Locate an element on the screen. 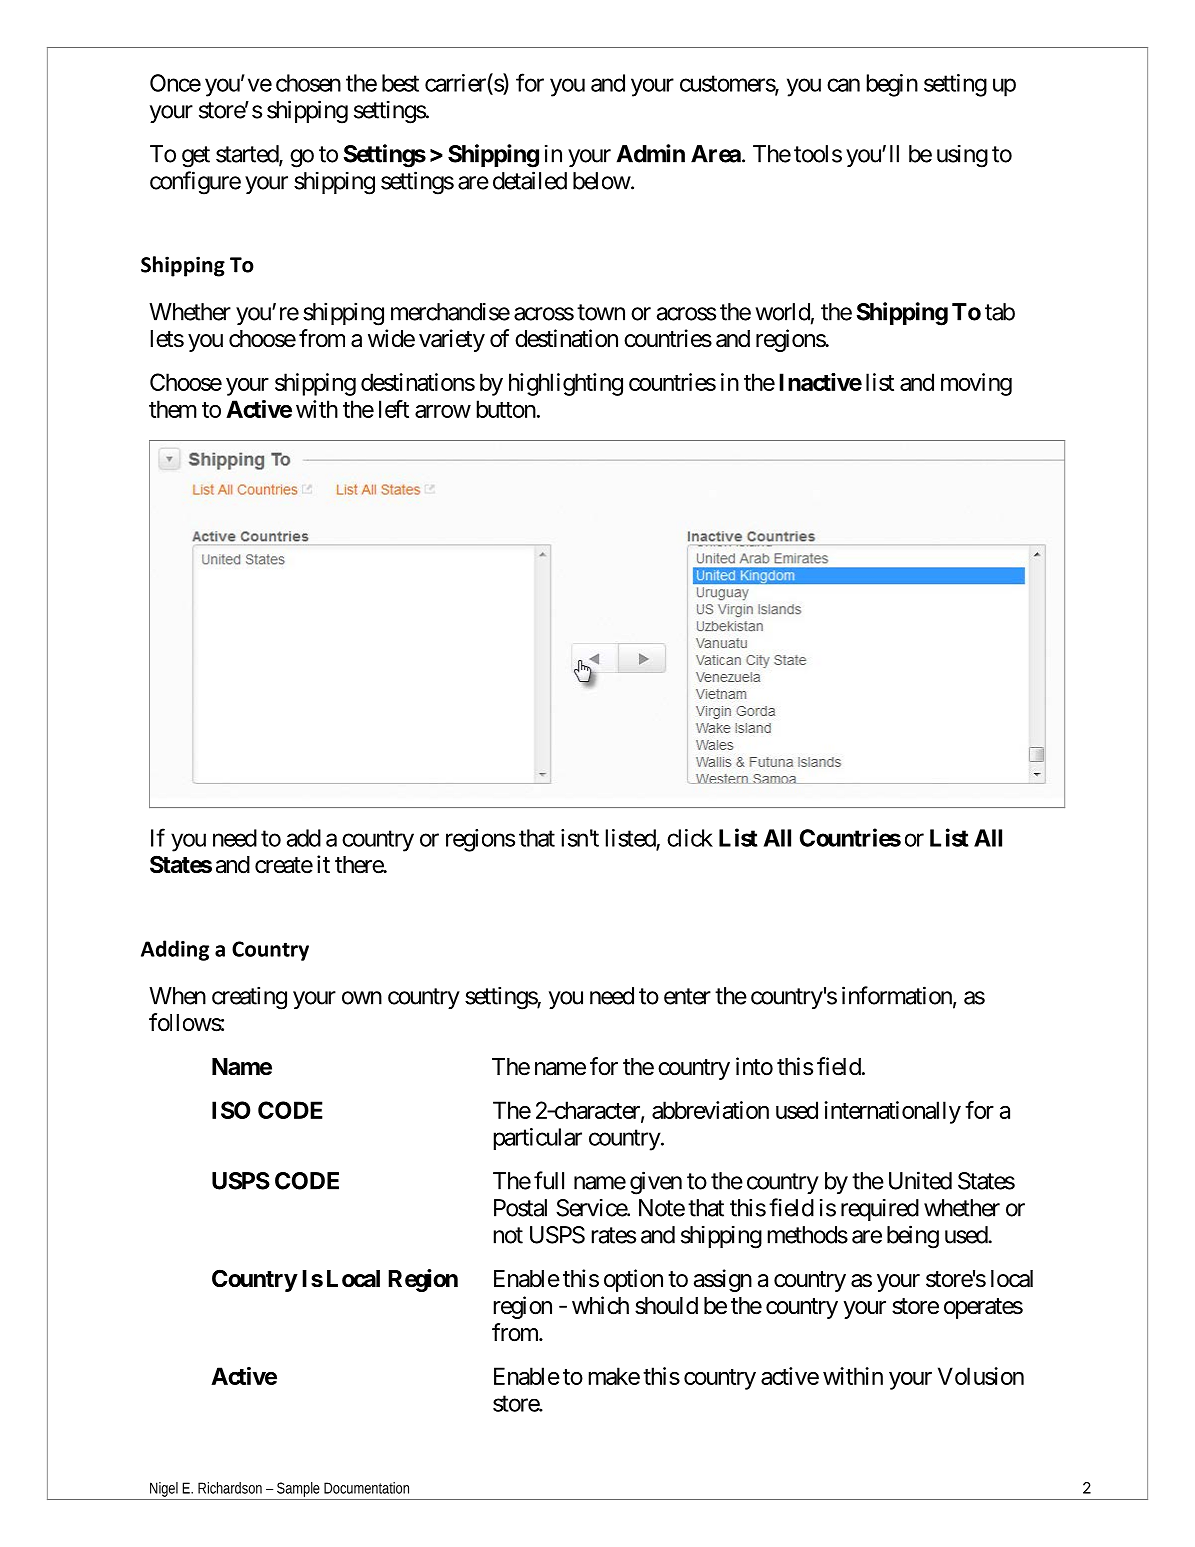 This screenshot has height=1547, width=1195. which is located at coordinates (600, 1305).
